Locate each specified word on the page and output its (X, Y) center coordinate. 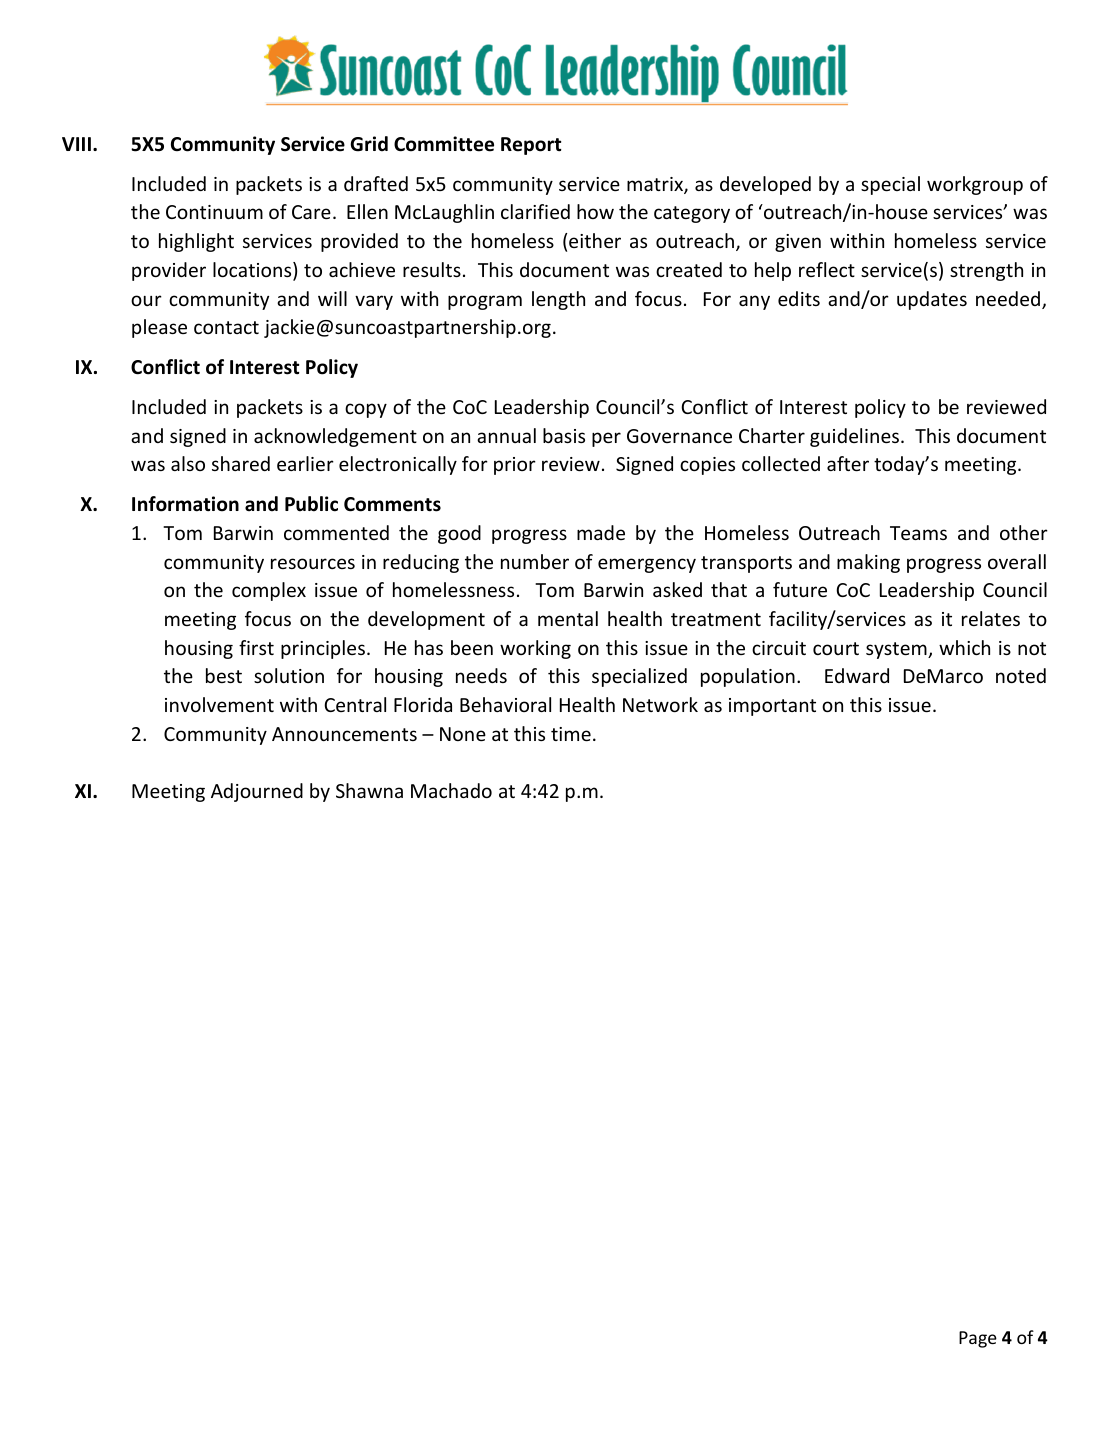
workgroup (975, 185)
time (571, 734)
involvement (219, 704)
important (772, 707)
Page (978, 1339)
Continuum (214, 212)
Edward (857, 675)
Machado (451, 790)
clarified (535, 211)
